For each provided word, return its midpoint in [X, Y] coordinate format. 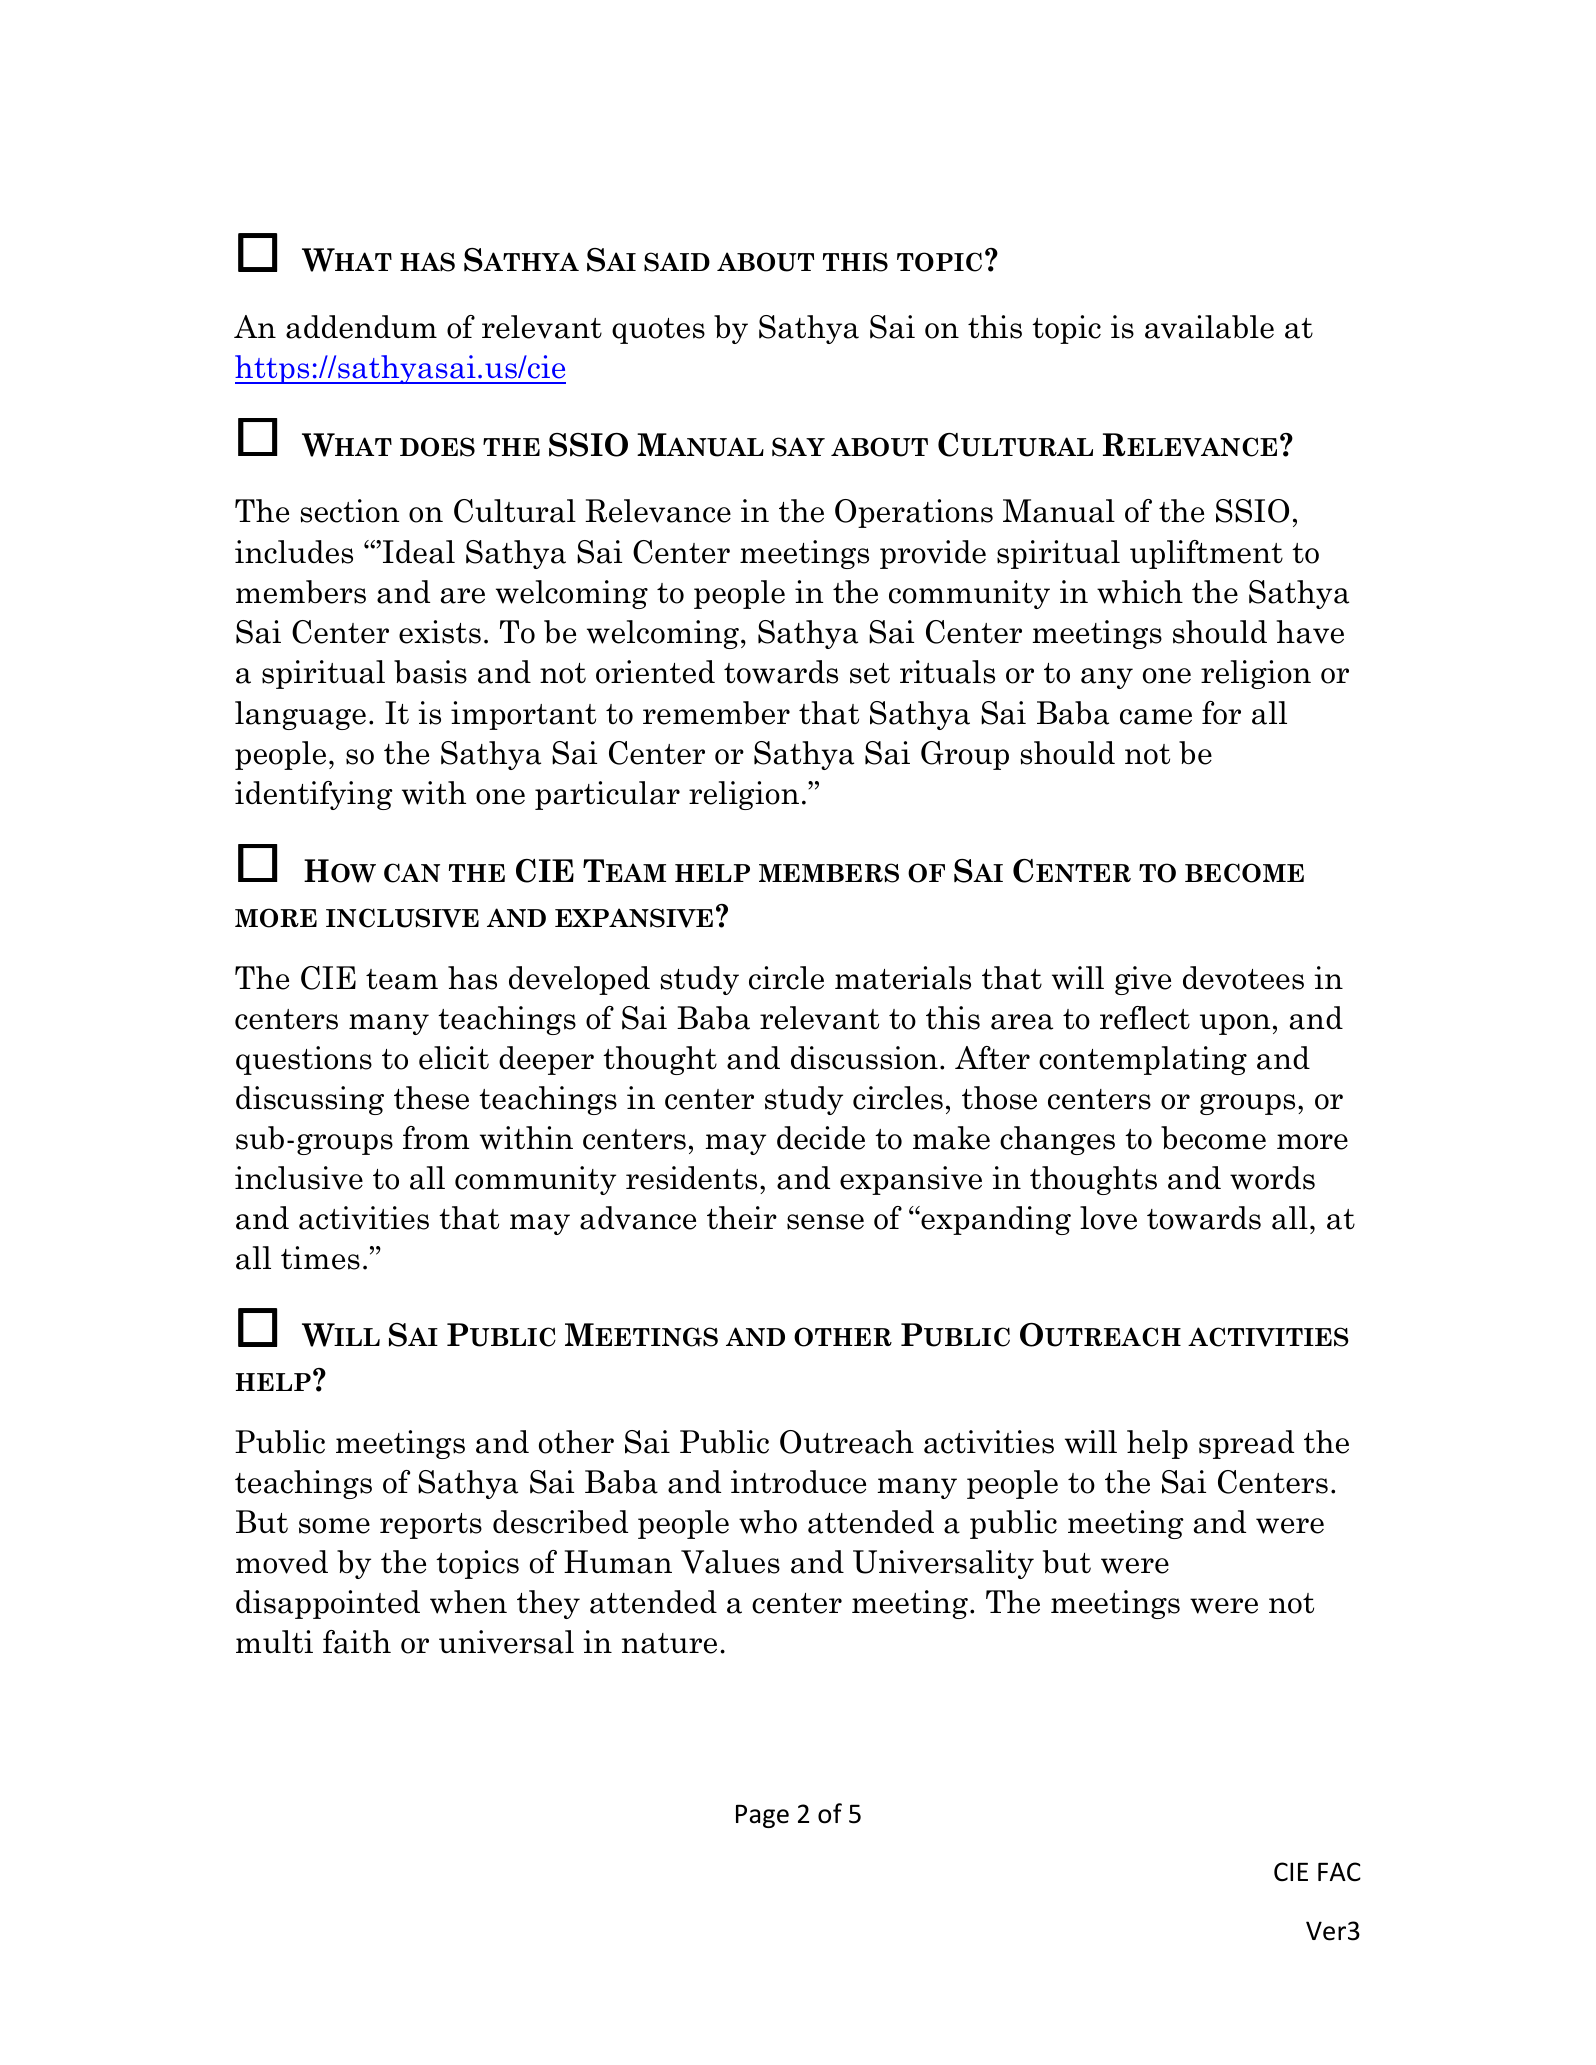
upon [1235, 1024]
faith [357, 1642]
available [1209, 327]
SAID [677, 262]
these [431, 1098]
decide [821, 1138]
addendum [361, 327]
